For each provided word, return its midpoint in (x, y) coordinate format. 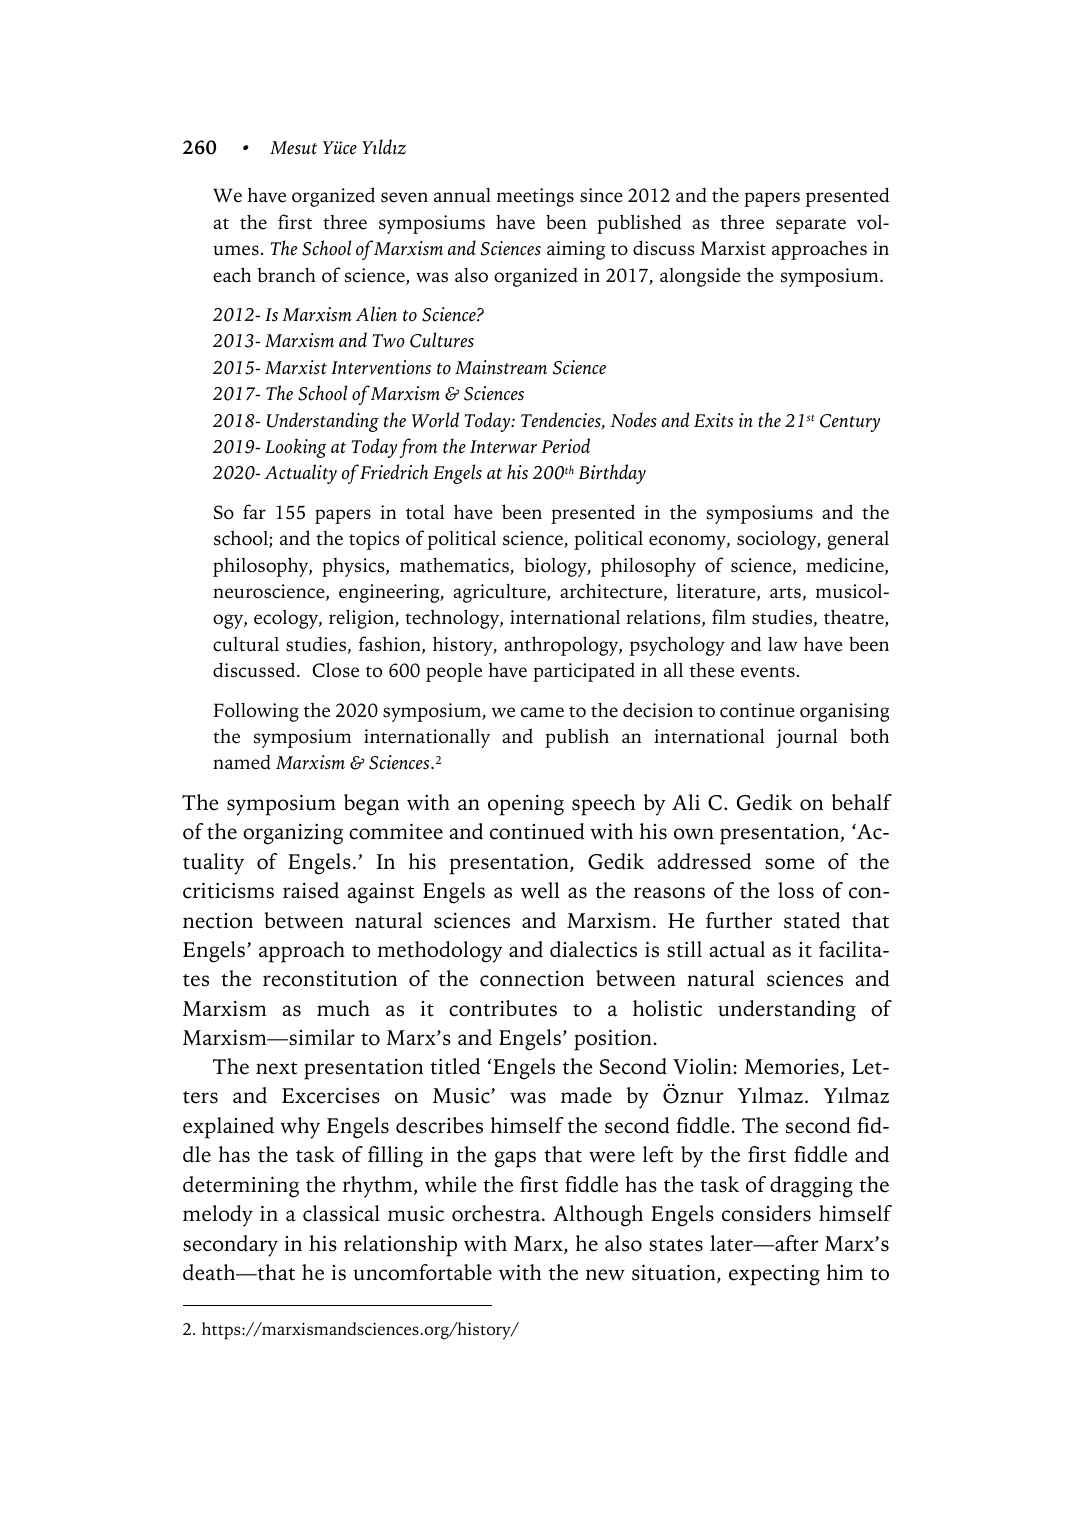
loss (796, 890)
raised (311, 890)
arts (785, 593)
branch (286, 275)
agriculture (500, 593)
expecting (774, 1275)
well (540, 890)
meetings (535, 197)
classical (341, 1213)
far (254, 511)
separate (811, 226)
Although (598, 1216)
